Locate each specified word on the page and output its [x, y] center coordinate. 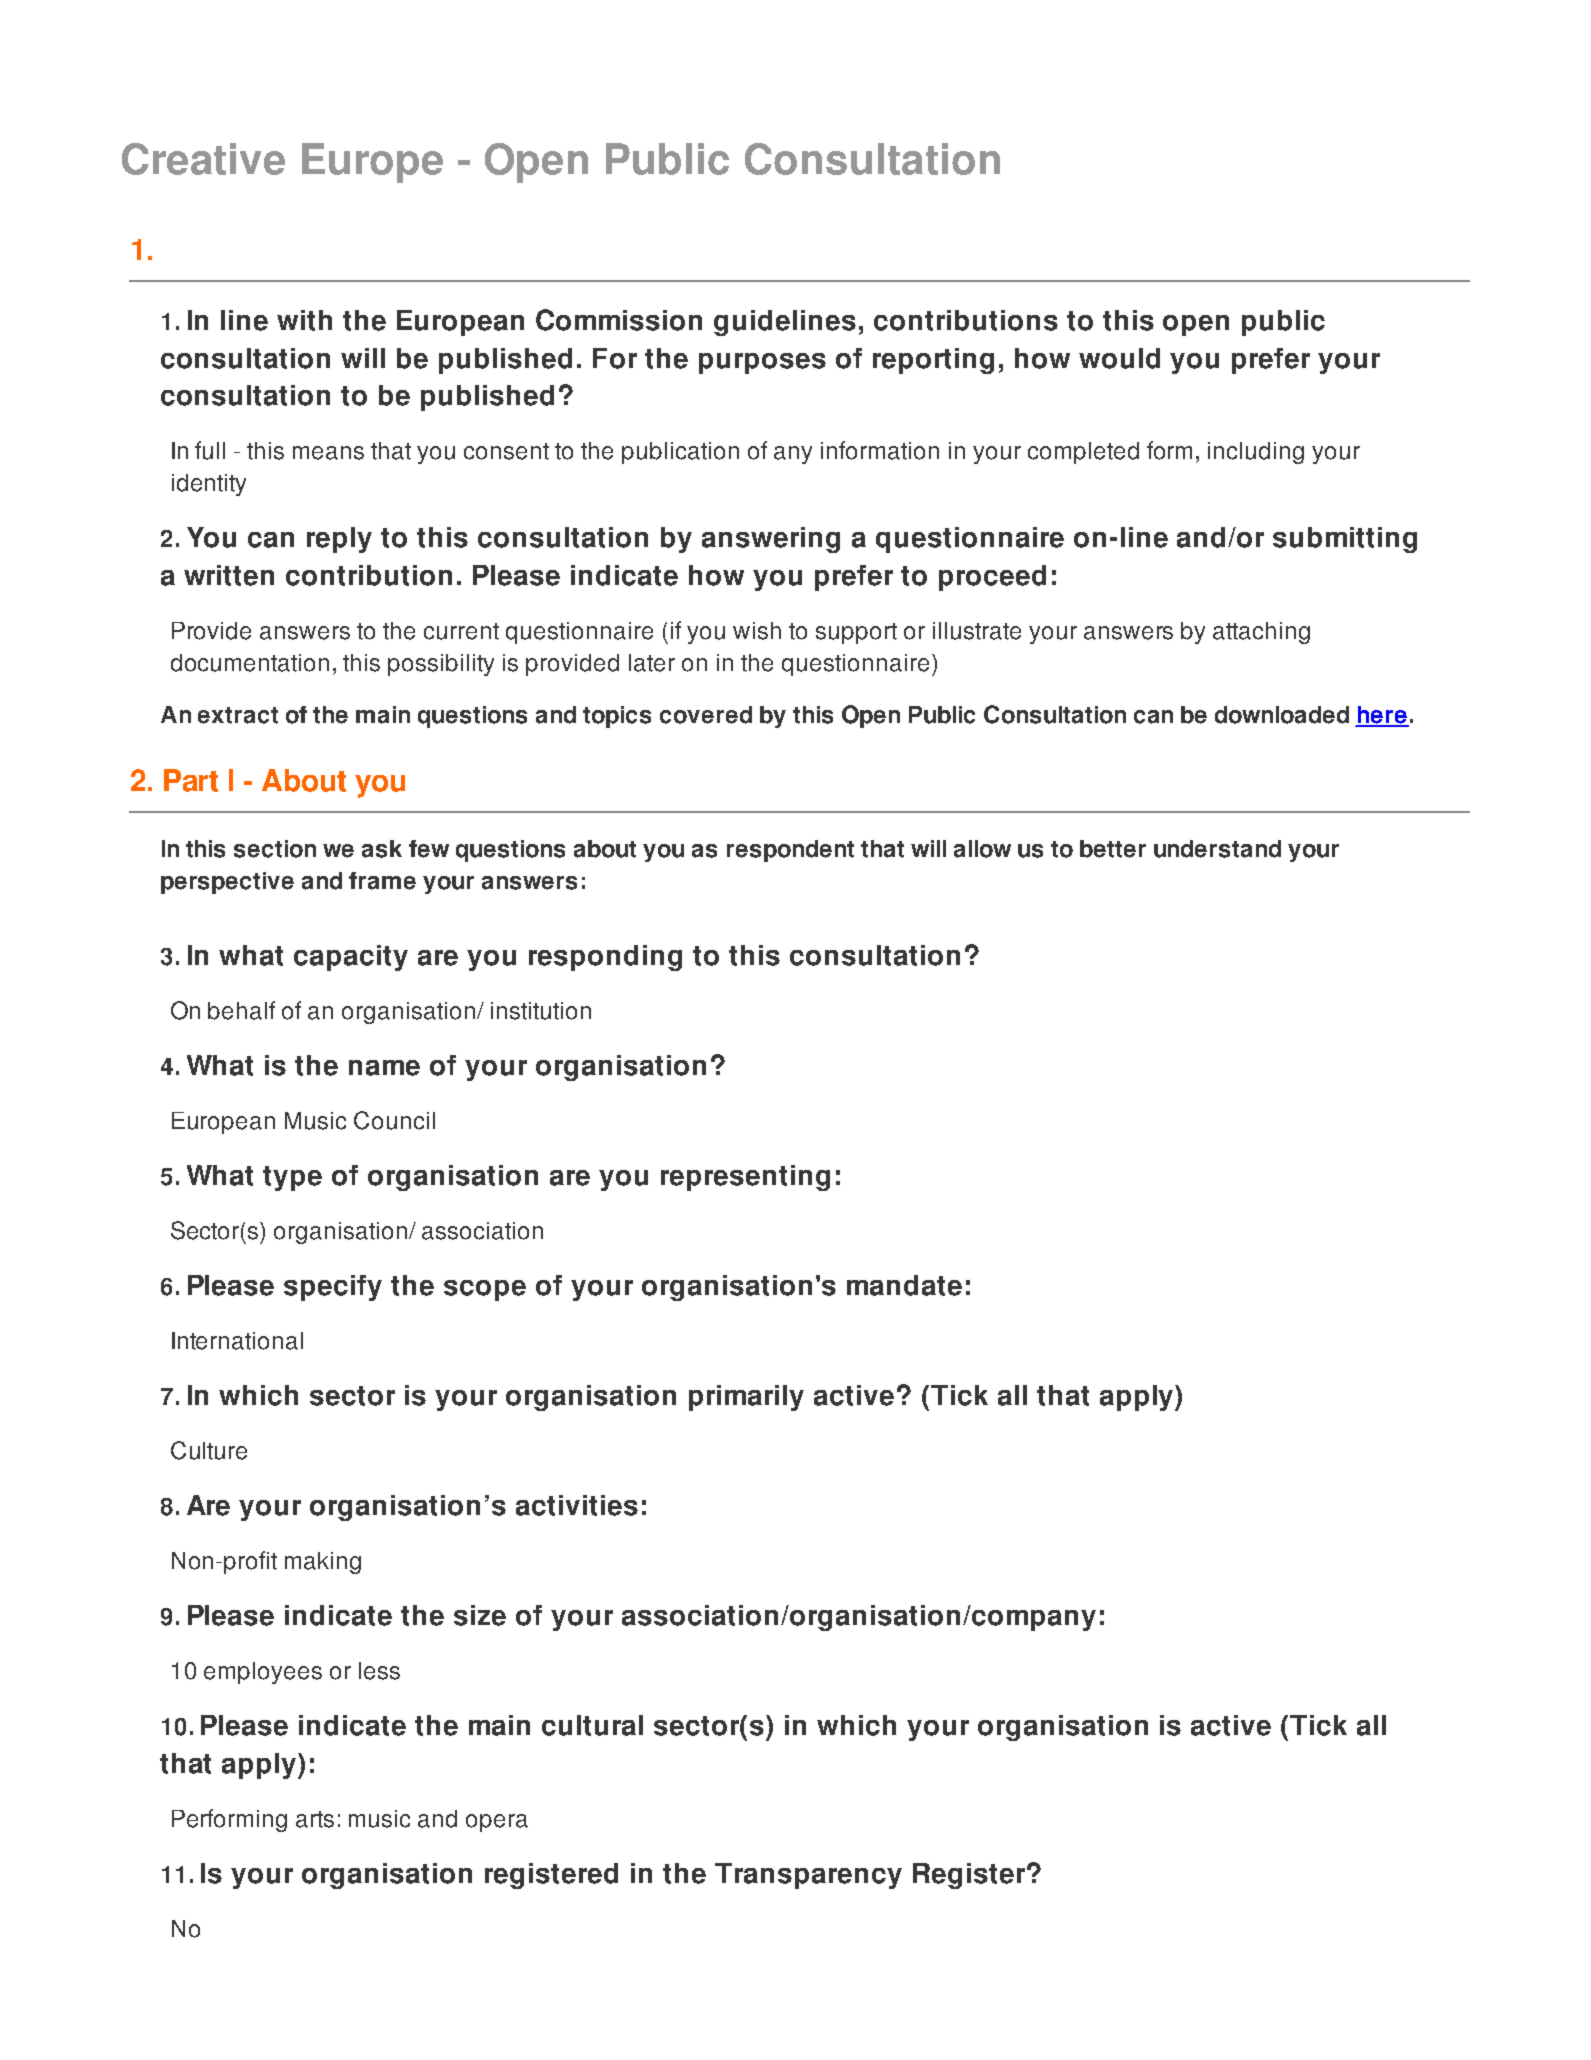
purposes [762, 363]
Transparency [808, 1876]
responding [605, 958]
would [1119, 358]
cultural [592, 1725]
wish [757, 631]
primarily [746, 1398]
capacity [351, 958]
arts [315, 1819]
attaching [1261, 633]
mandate [904, 1285]
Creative [203, 159]
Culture [209, 1450]
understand [1217, 849]
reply [339, 540]
